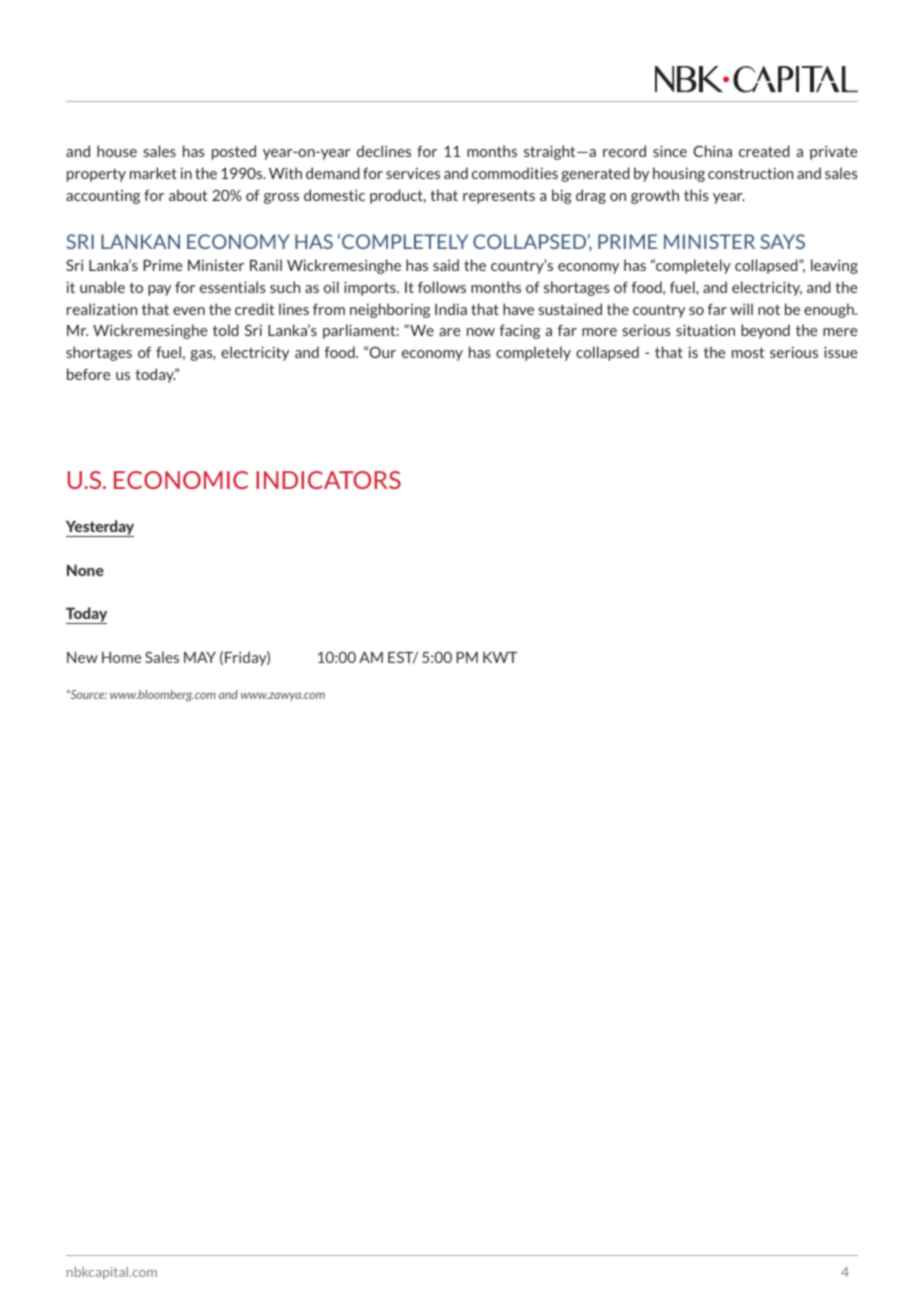 The height and width of the screenshot is (1308, 924). I want to click on pay, so click(159, 290).
